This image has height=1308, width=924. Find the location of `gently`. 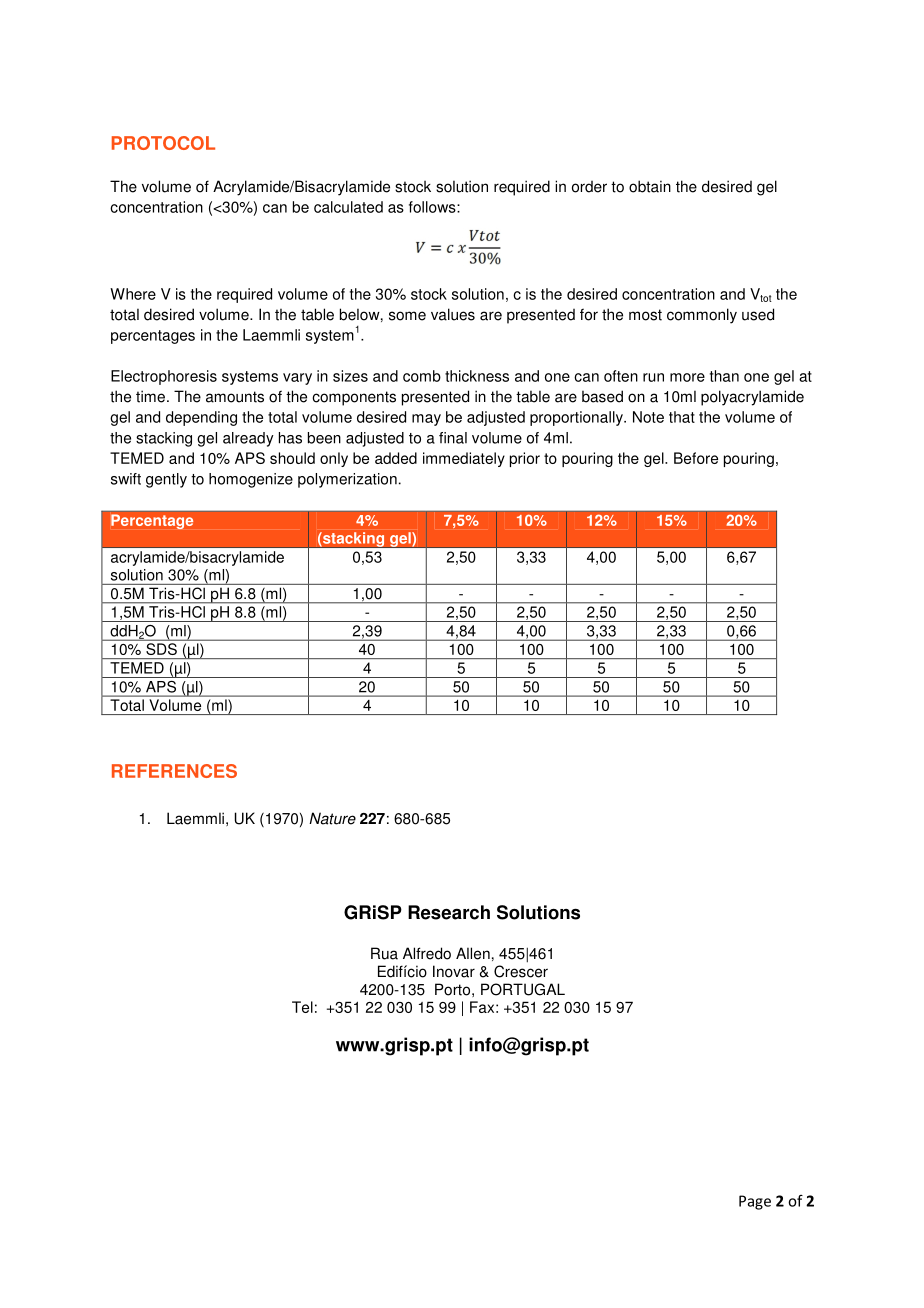

gently is located at coordinates (166, 480).
